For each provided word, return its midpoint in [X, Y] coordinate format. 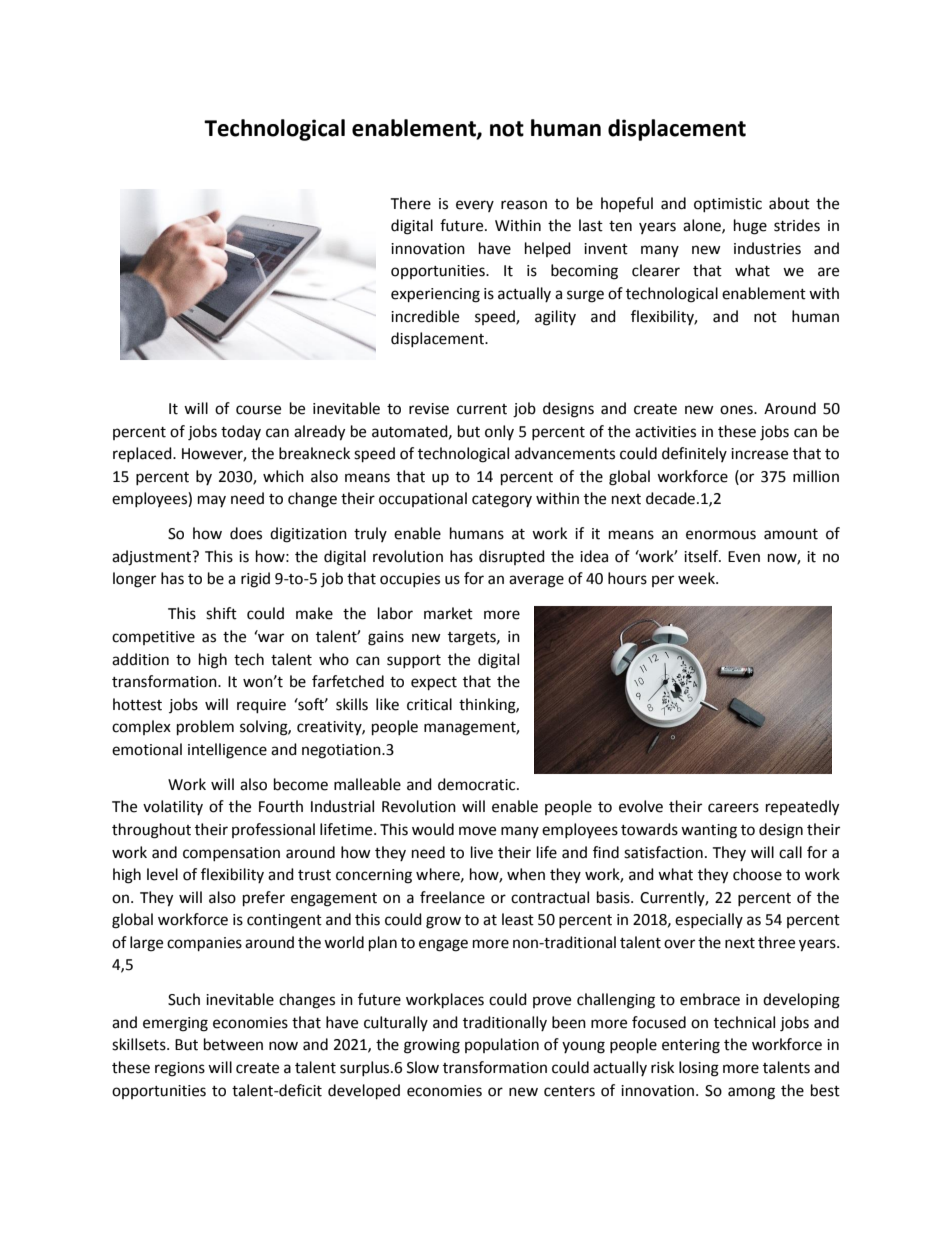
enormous [721, 535]
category [502, 501]
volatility [173, 807]
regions [180, 1069]
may [212, 501]
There [410, 203]
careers [733, 808]
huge [750, 227]
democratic [478, 784]
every [475, 206]
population [502, 1045]
